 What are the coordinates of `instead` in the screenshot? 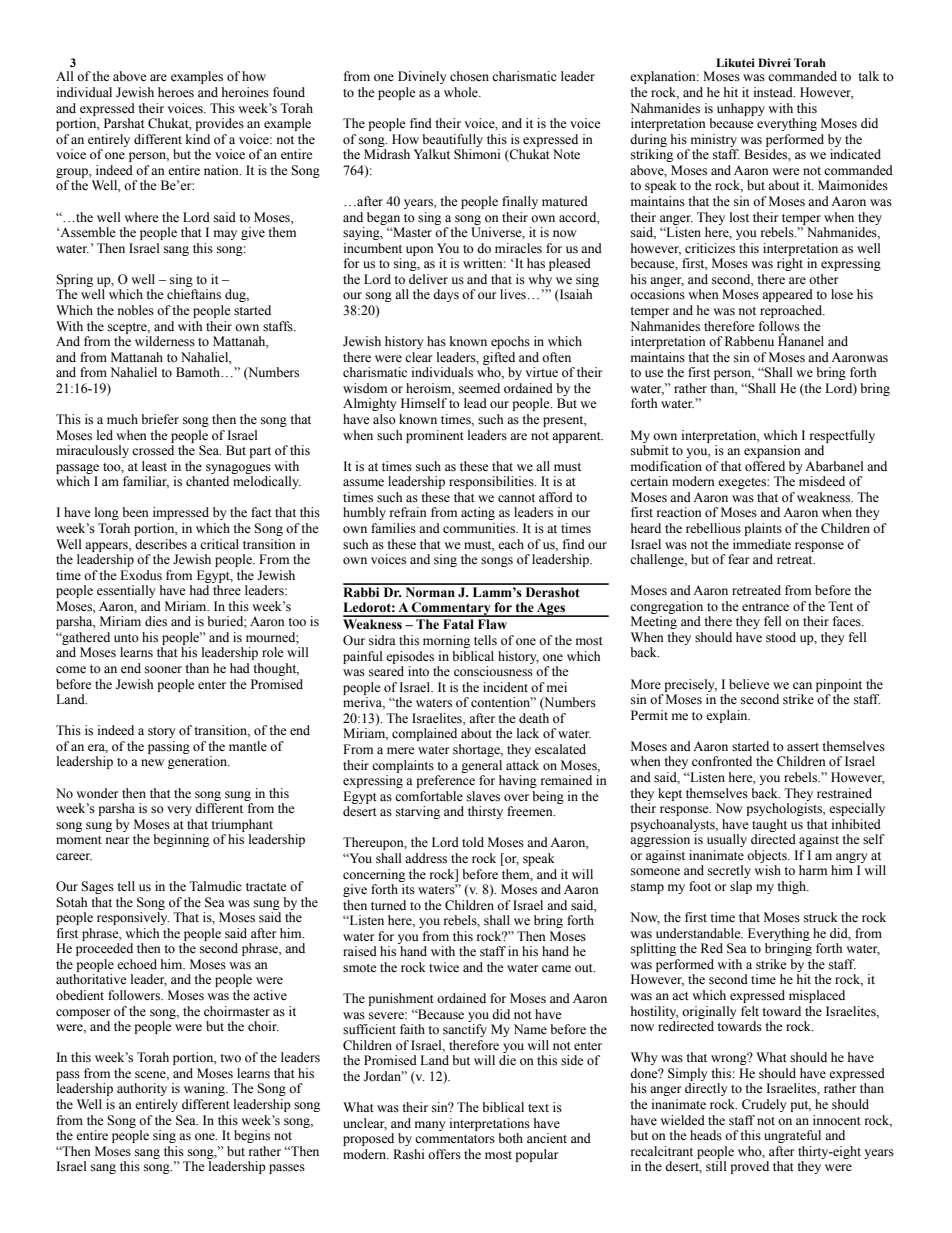 It's located at (774, 92).
